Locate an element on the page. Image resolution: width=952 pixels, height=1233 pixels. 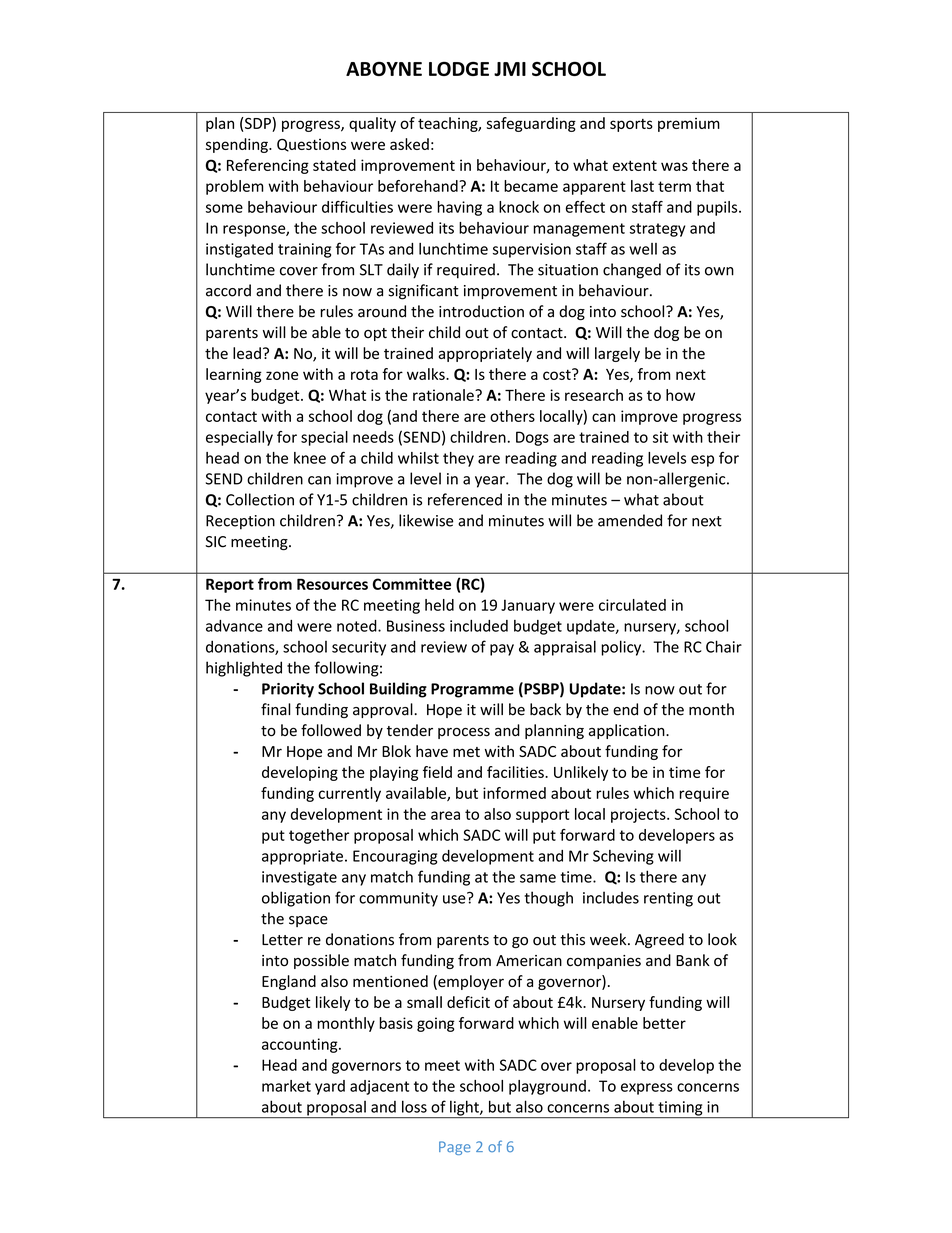
premium is located at coordinates (689, 125).
